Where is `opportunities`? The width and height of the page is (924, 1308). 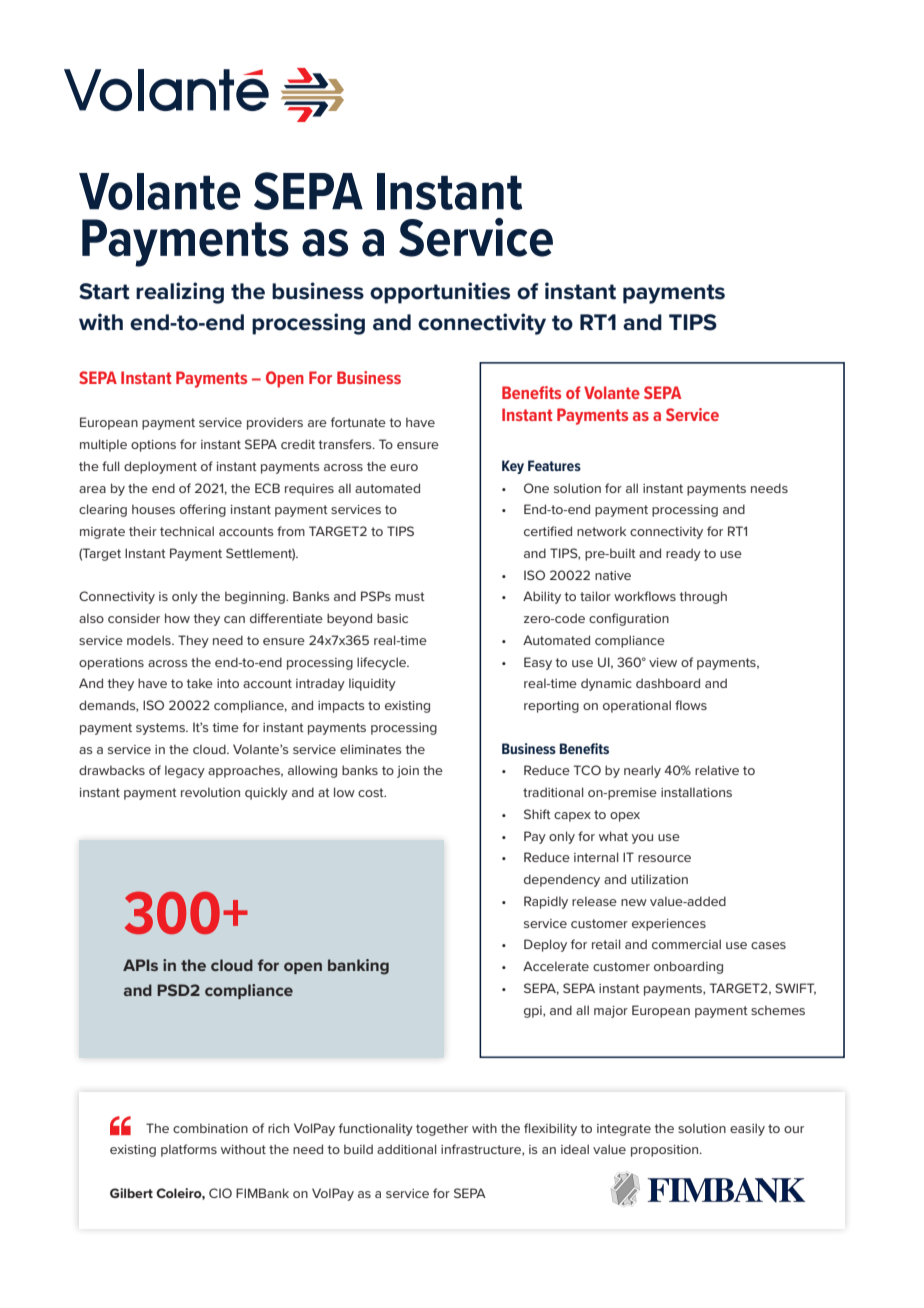
opportunities is located at coordinates (440, 293).
